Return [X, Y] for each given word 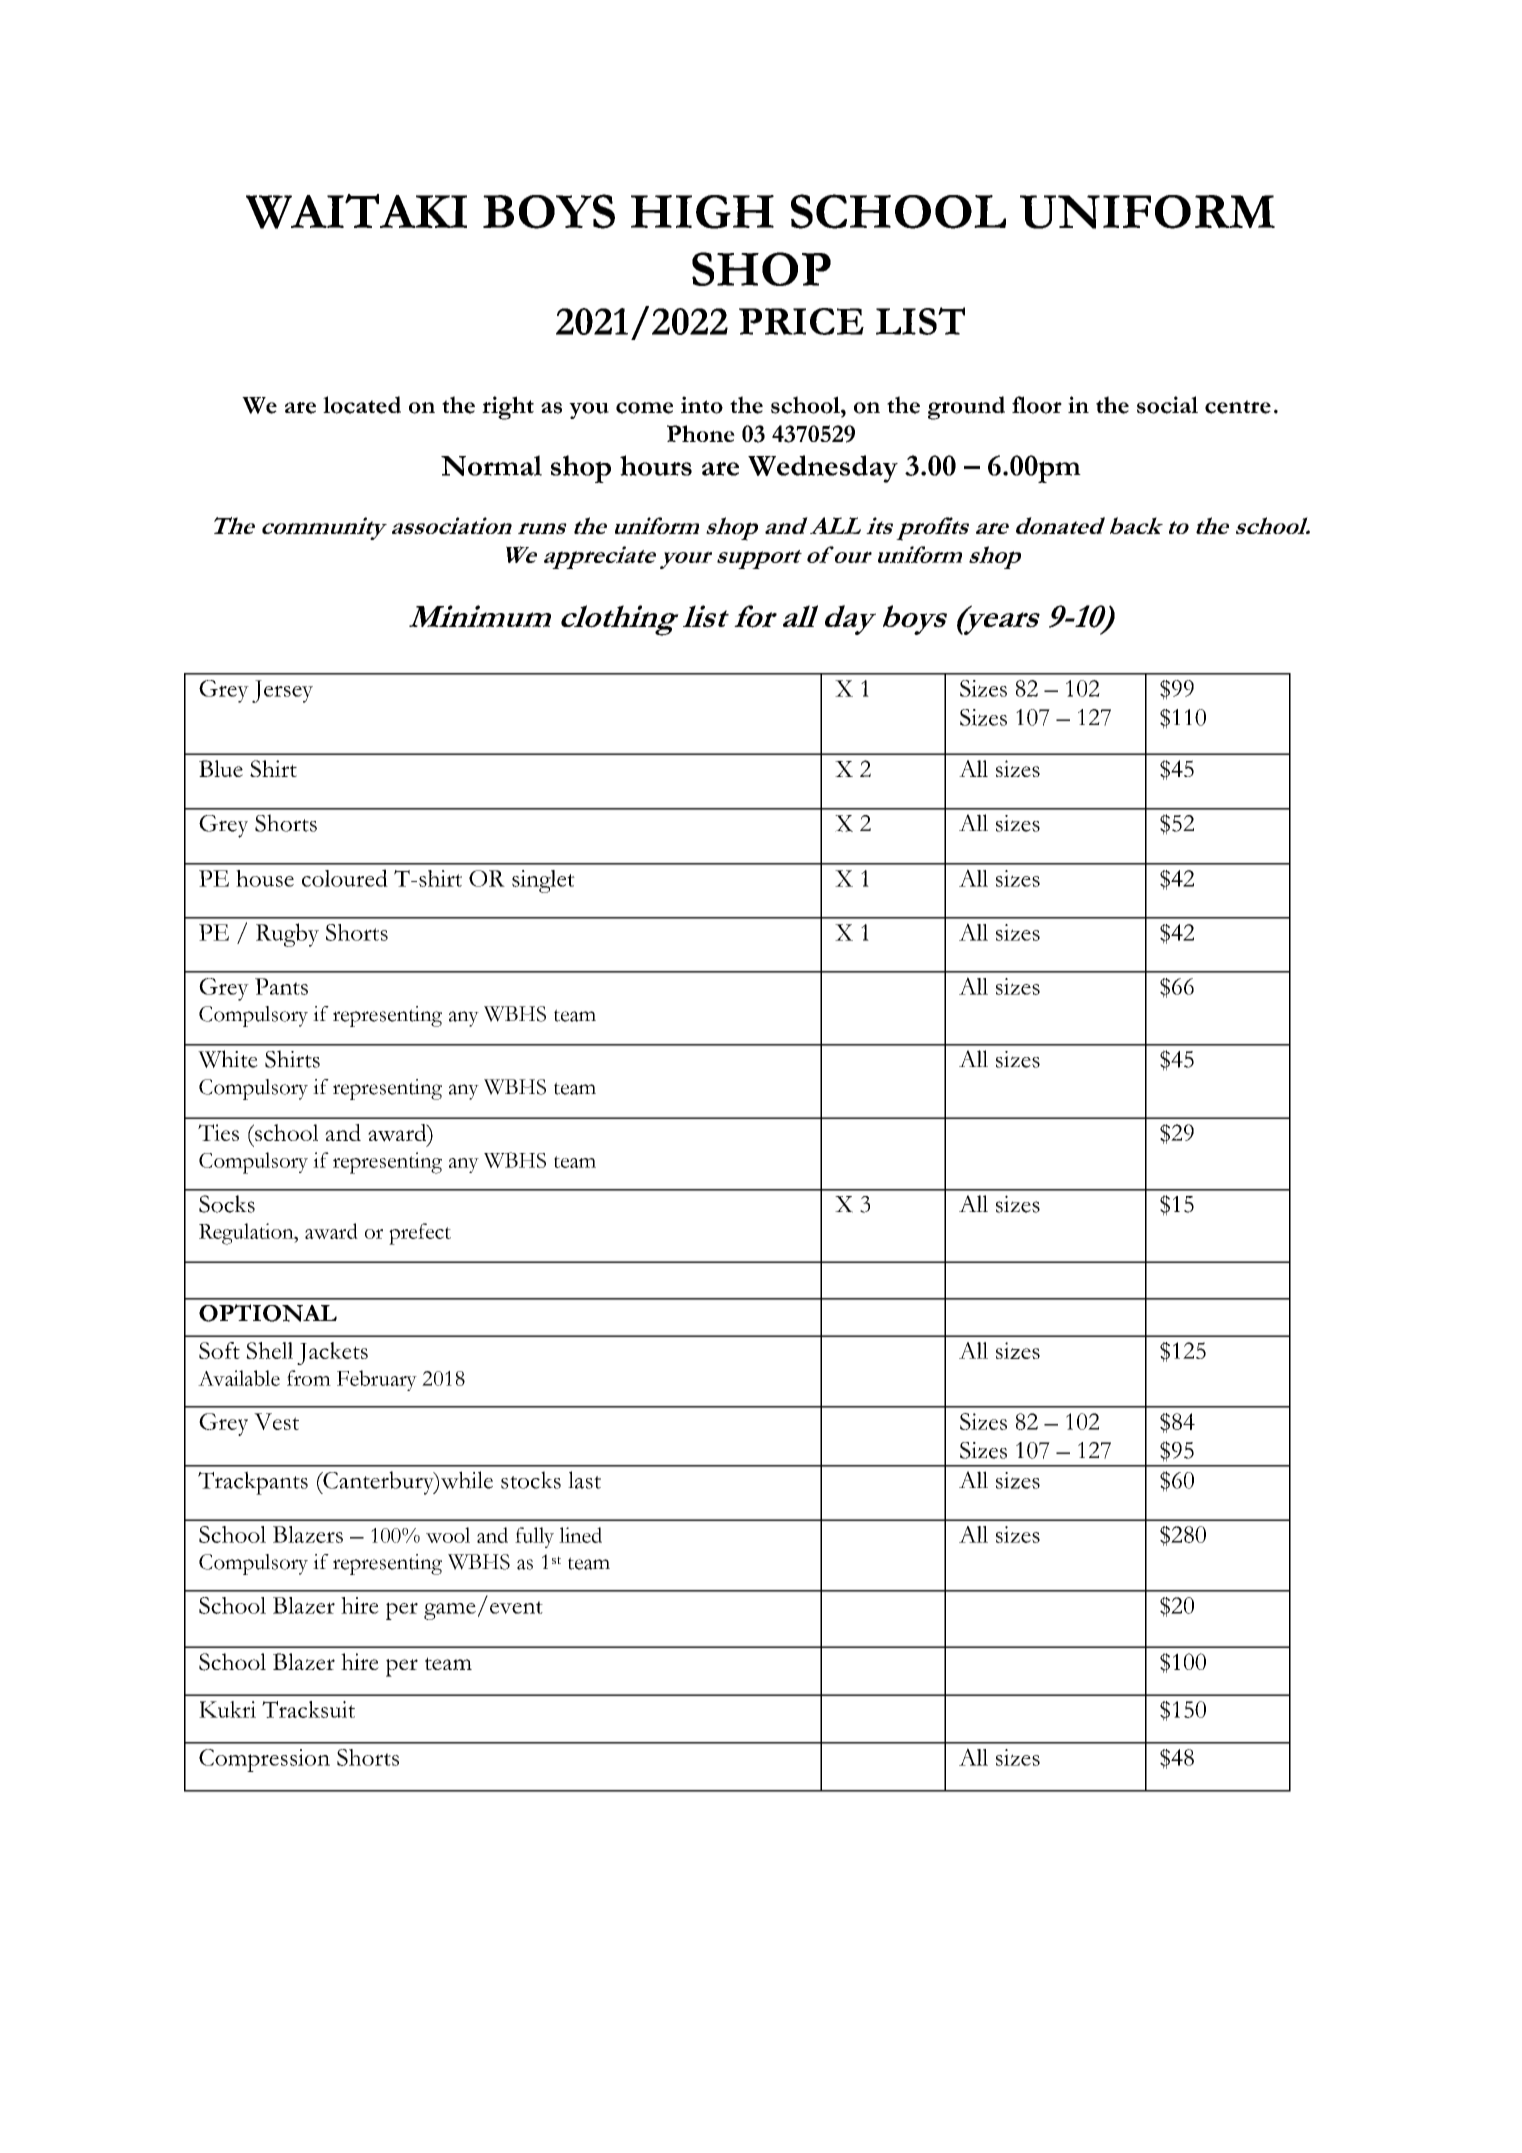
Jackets [332, 1353]
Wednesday [823, 469]
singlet [543, 881]
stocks [531, 1480]
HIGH [702, 212]
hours [656, 465]
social [1167, 405]
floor [1037, 405]
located [362, 405]
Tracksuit [308, 1709]
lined [580, 1535]
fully [534, 1537]
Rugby [287, 935]
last [584, 1480]
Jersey [282, 691]
